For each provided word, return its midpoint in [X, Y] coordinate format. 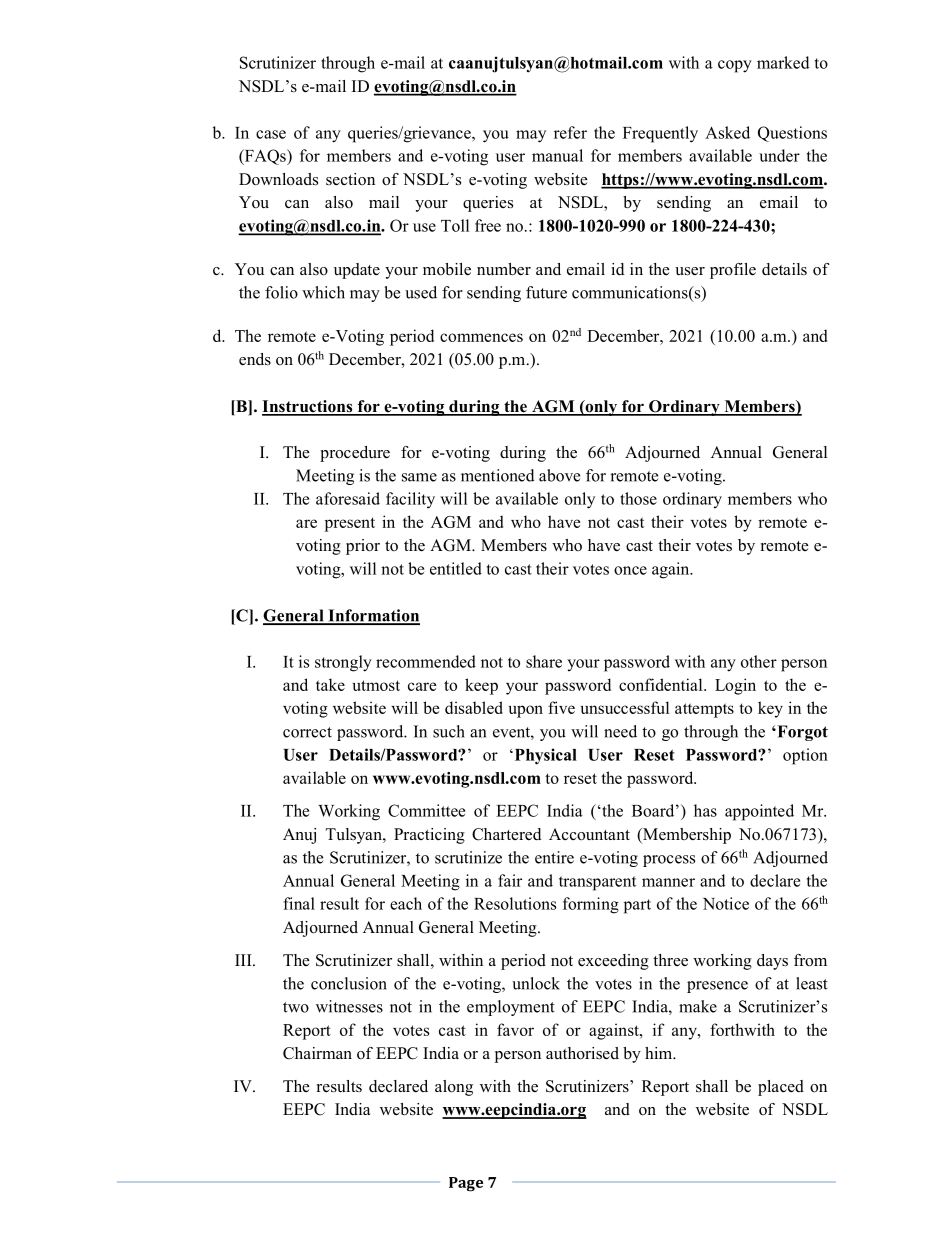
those [638, 498]
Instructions [308, 407]
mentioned [498, 475]
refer [570, 132]
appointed [759, 812]
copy [735, 66]
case [271, 134]
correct [307, 732]
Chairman [317, 1053]
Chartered [506, 834]
